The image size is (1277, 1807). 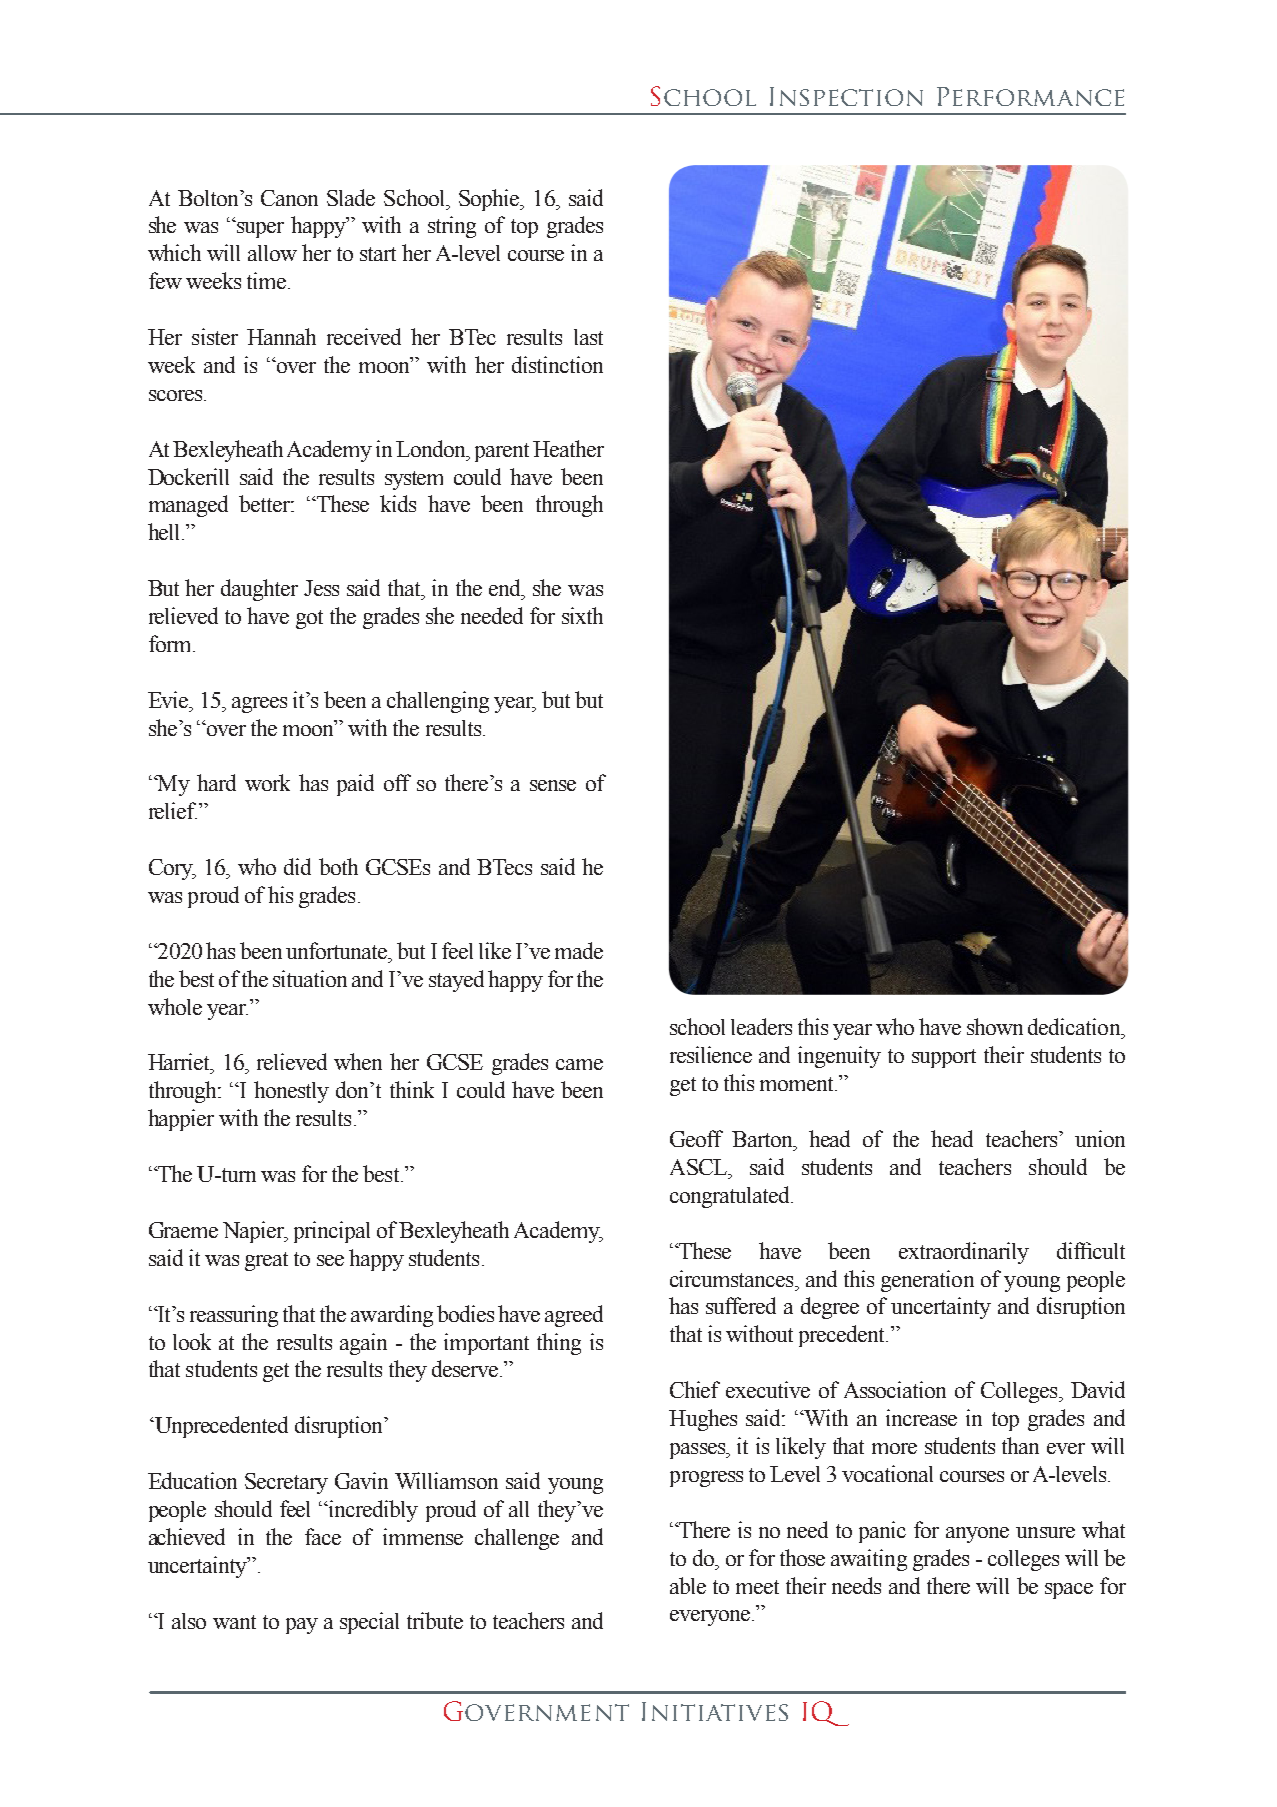 What do you see at coordinates (846, 96) in the screenshot?
I see `Inspection` at bounding box center [846, 96].
